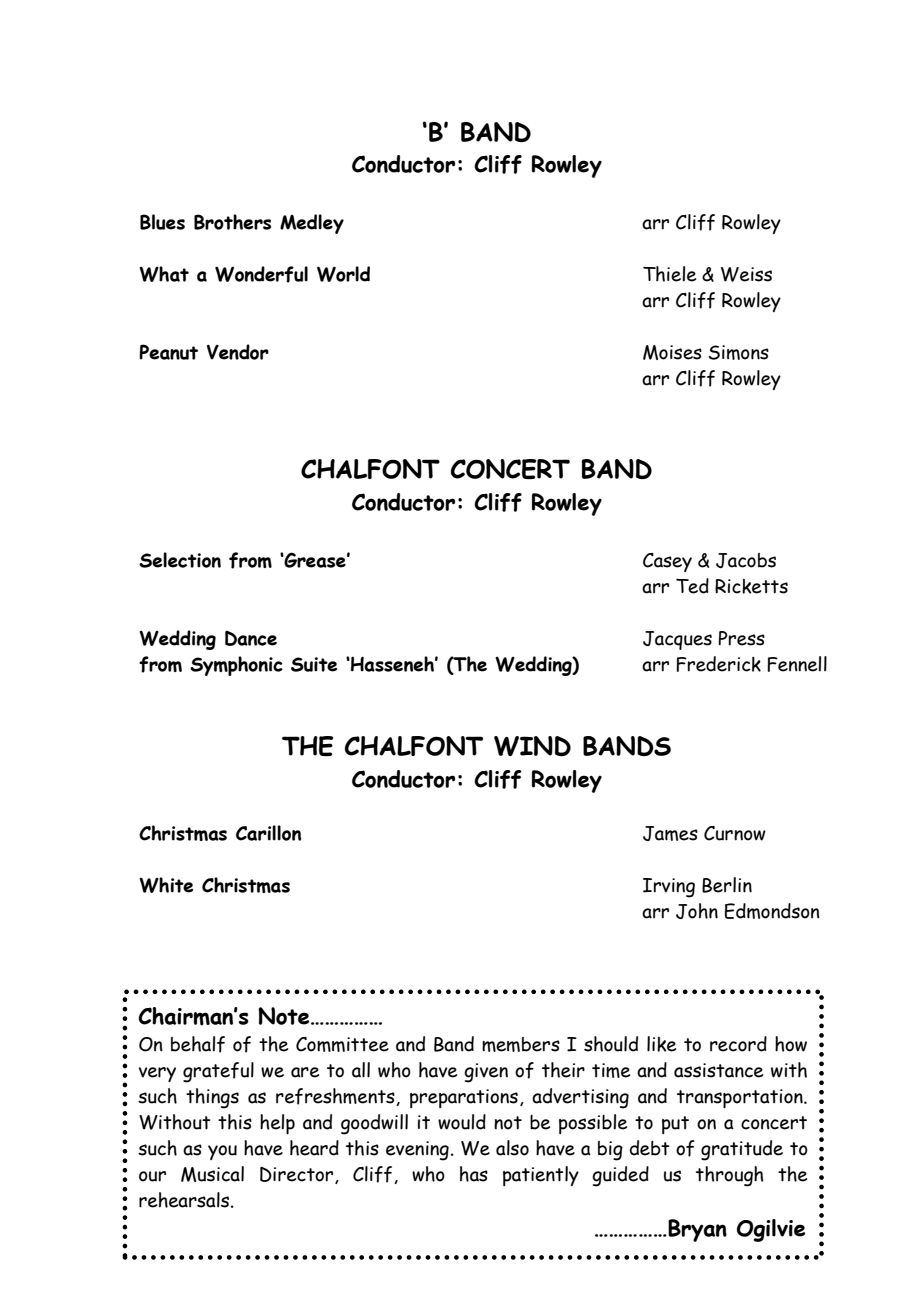  What do you see at coordinates (212, 1174) in the screenshot?
I see `Musical` at bounding box center [212, 1174].
